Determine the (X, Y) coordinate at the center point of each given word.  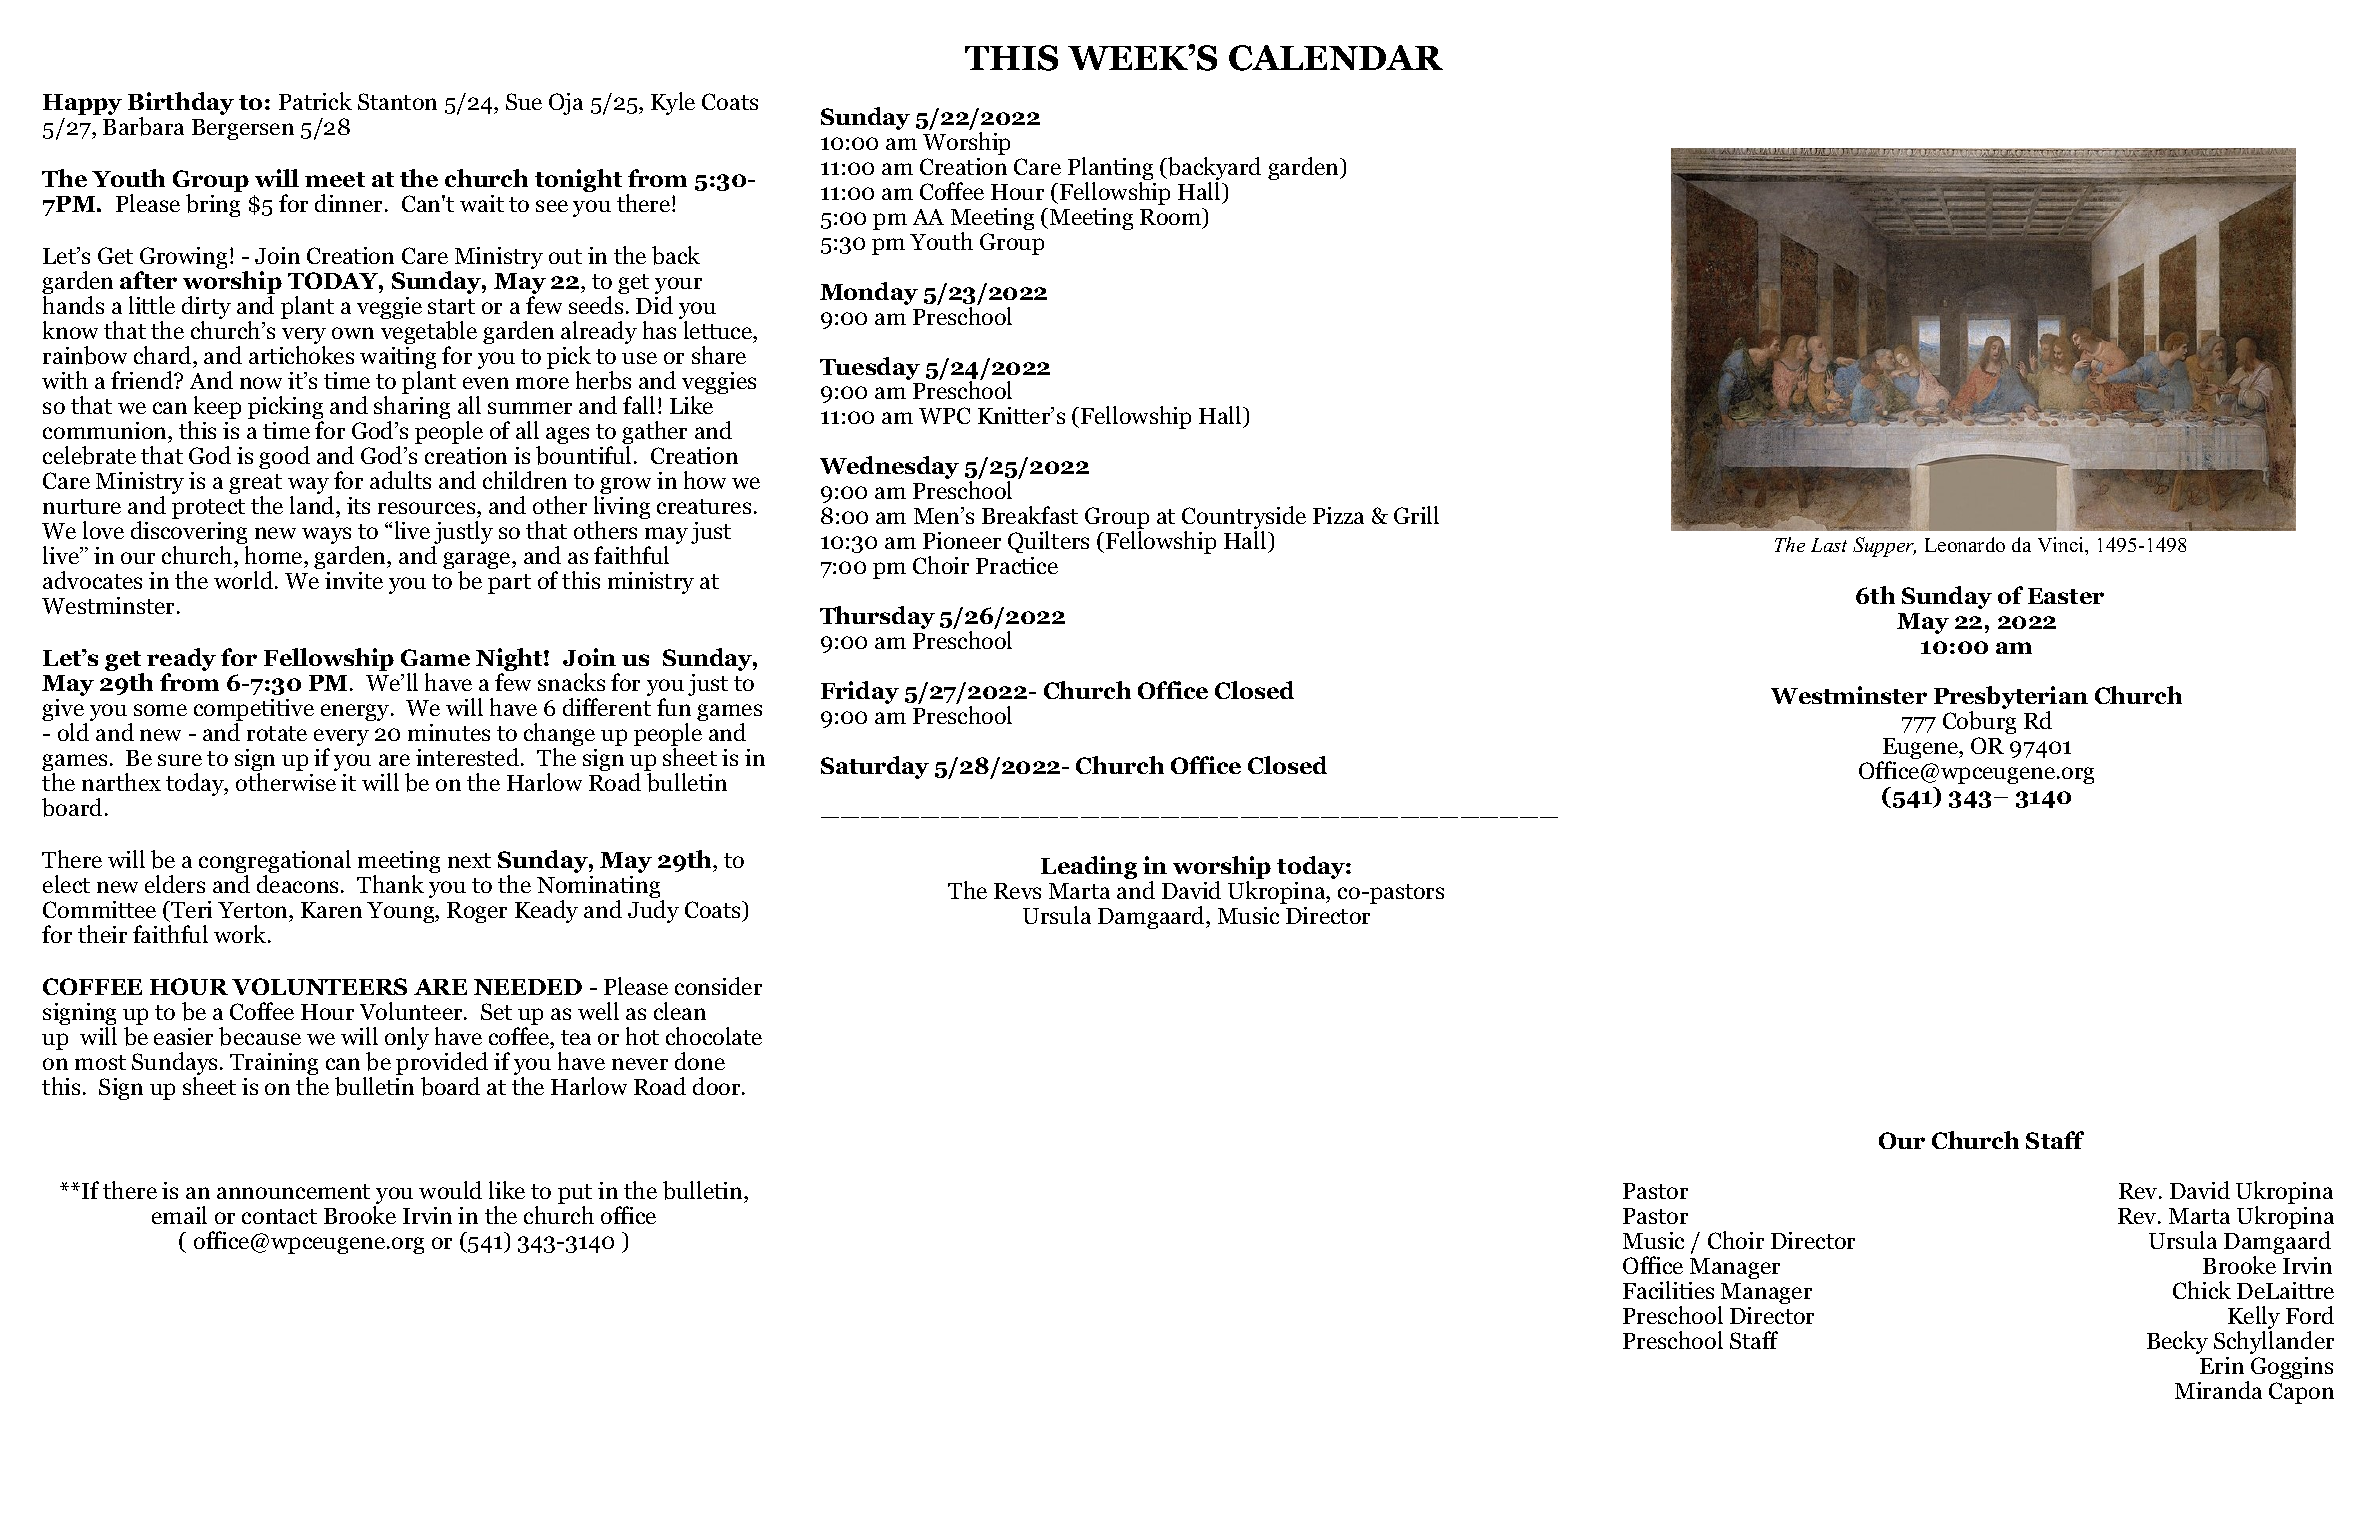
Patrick (315, 101)
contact (279, 1216)
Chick (2202, 1290)
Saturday (875, 767)
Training (274, 1065)
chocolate (714, 1036)
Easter (2066, 596)
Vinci (2062, 546)
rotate (277, 733)
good (284, 457)
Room (1172, 218)
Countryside (1244, 519)
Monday (869, 293)
